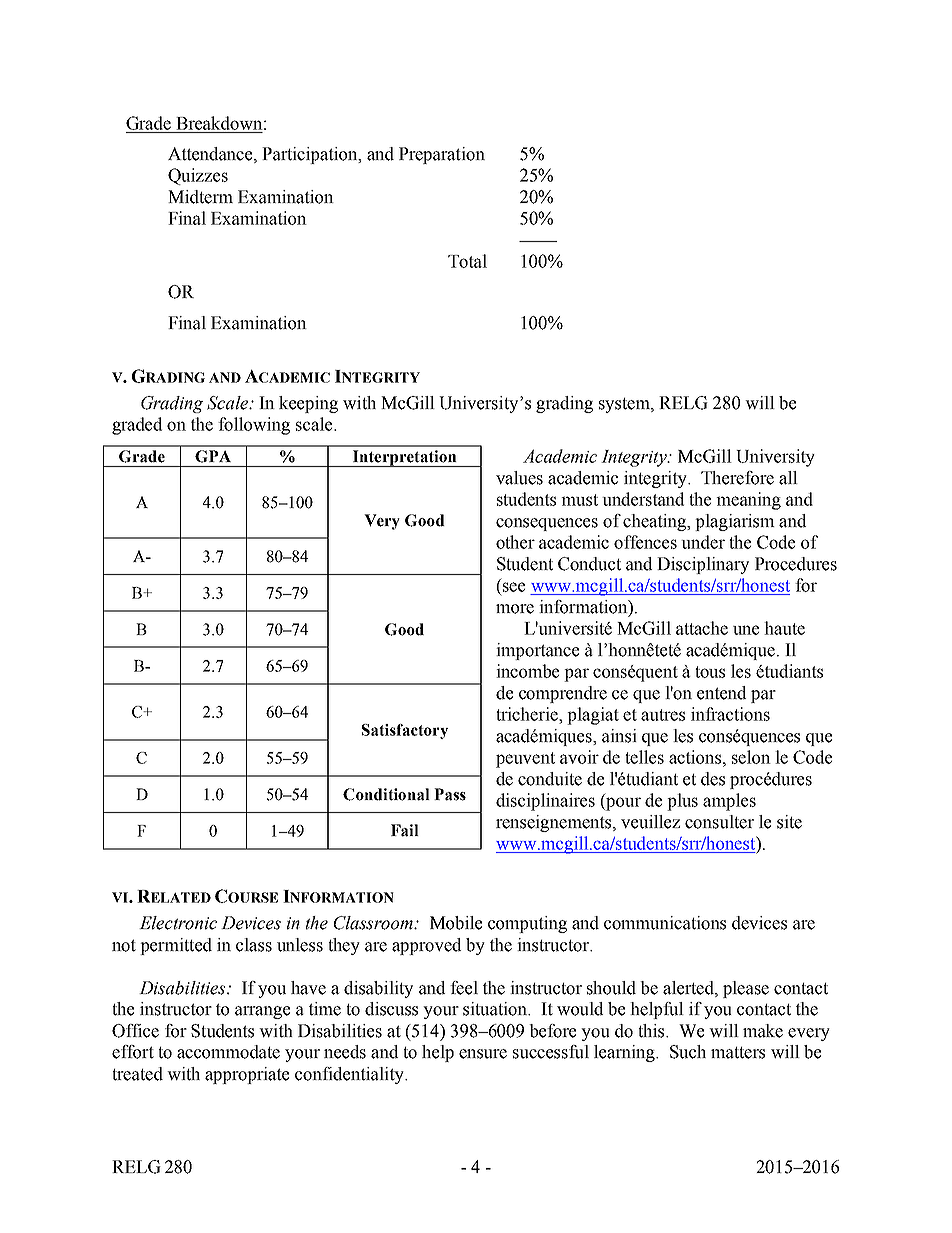  I want to click on Total, so click(467, 261).
